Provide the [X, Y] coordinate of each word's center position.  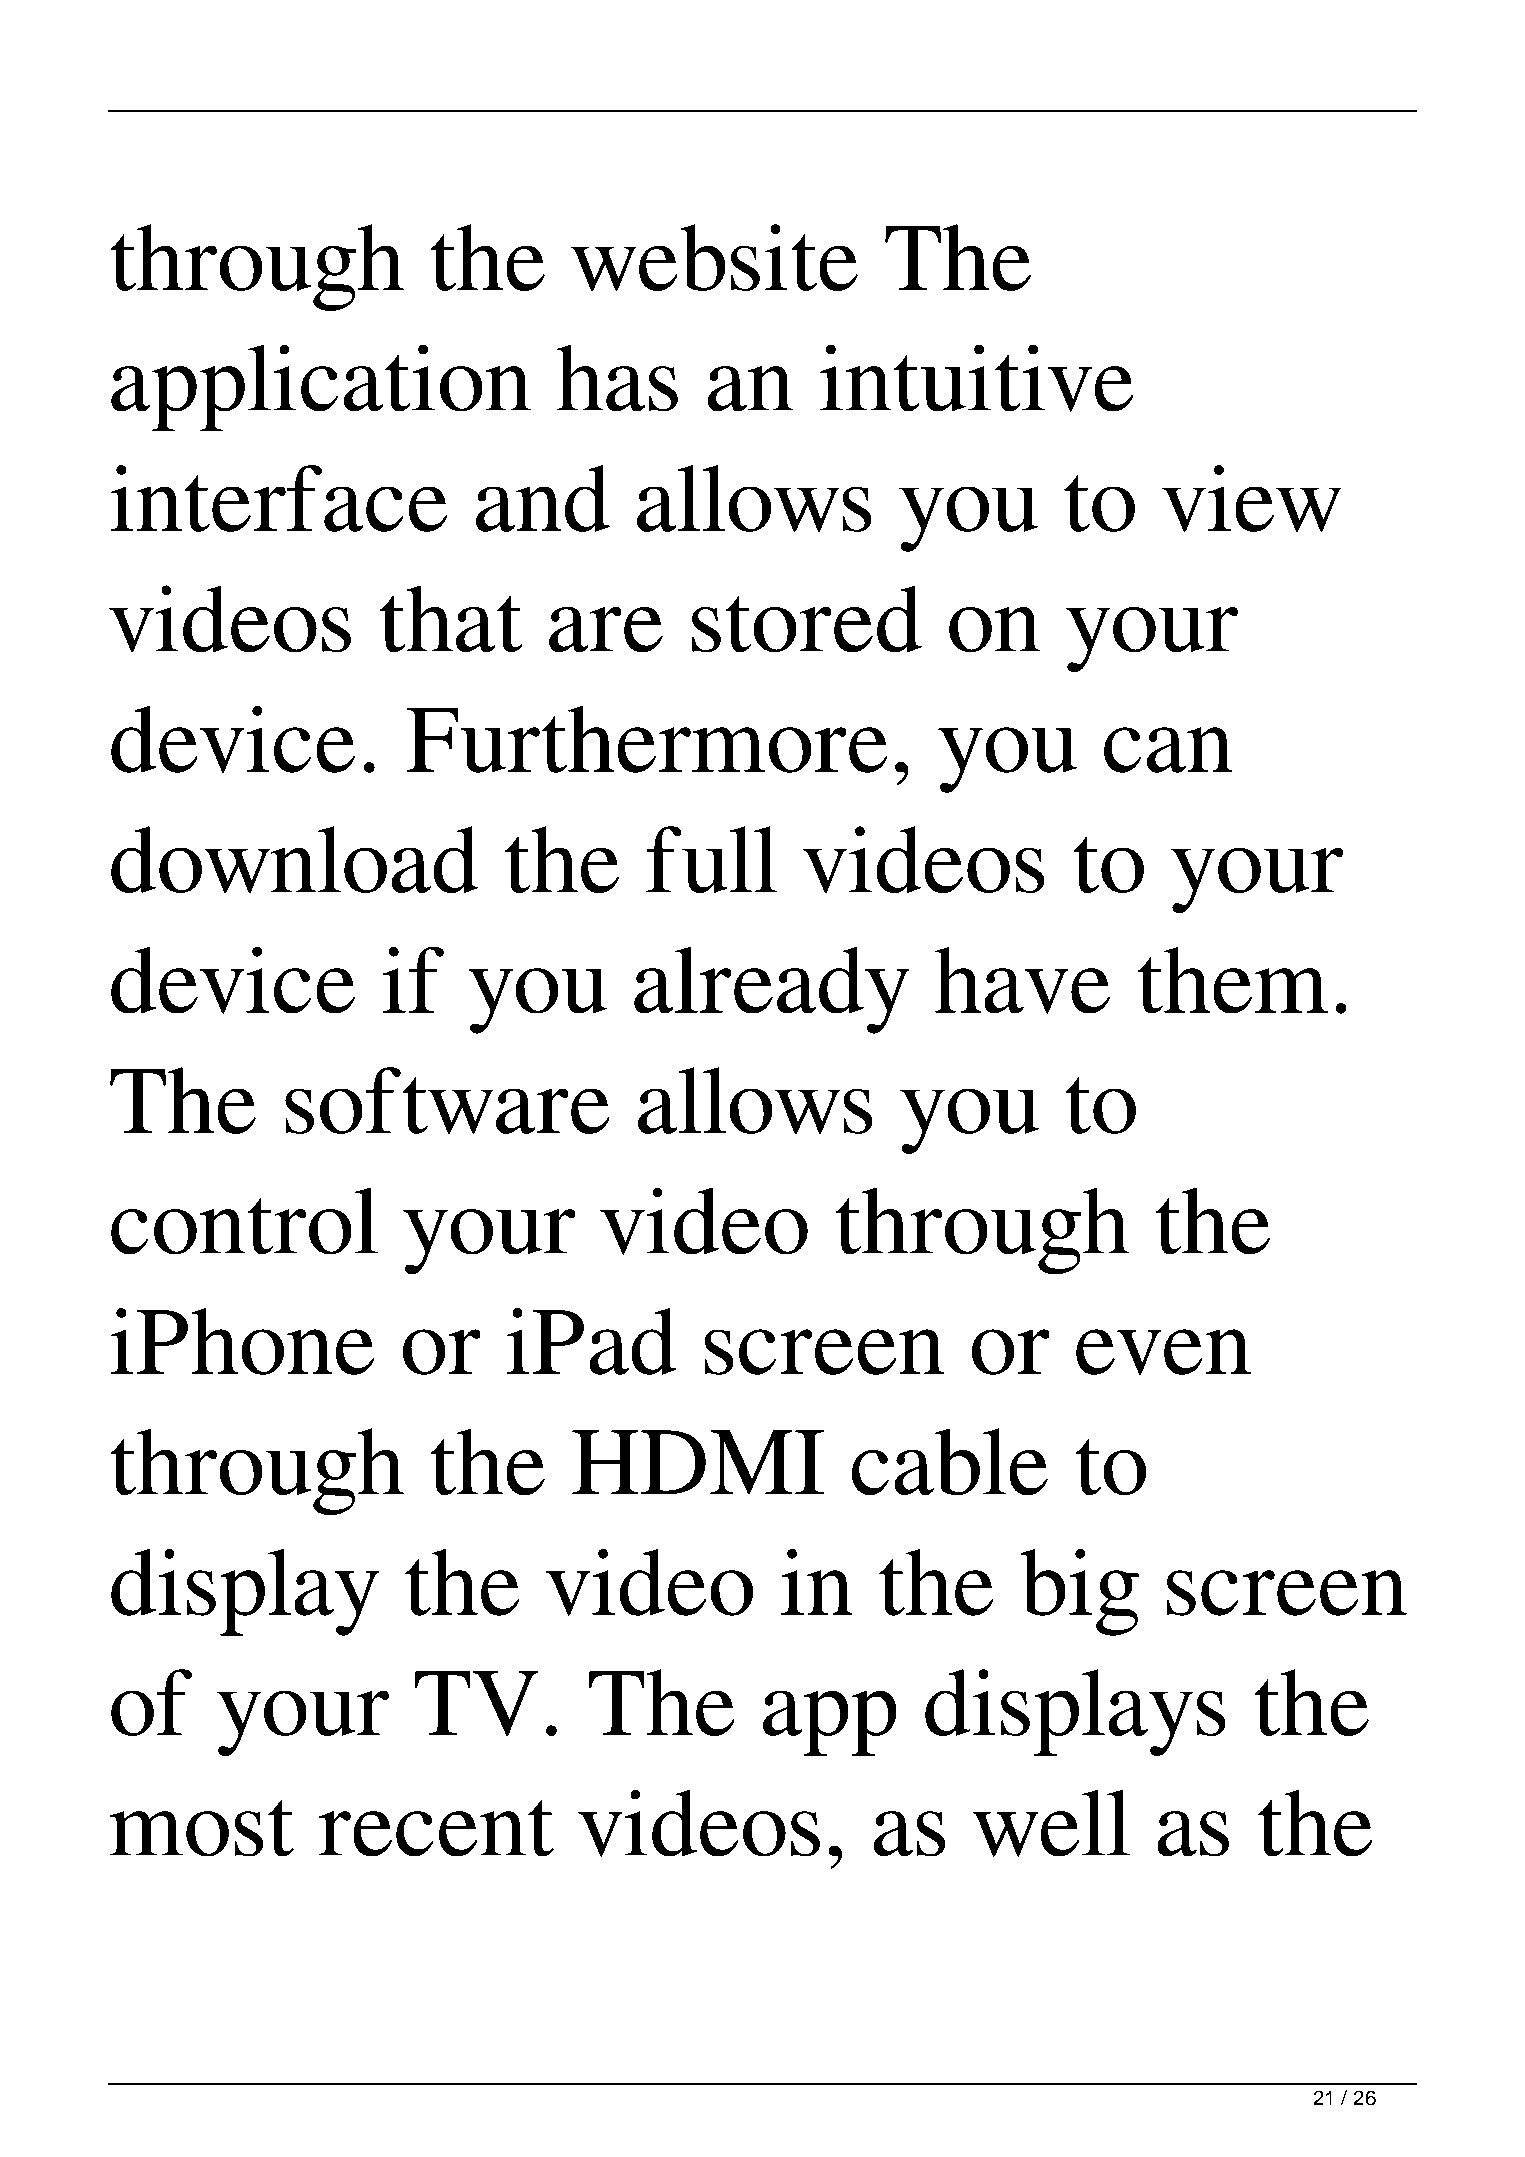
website [714, 257]
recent [436, 1828]
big [1080, 1592]
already [771, 990]
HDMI [698, 1462]
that [451, 619]
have [1022, 980]
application [321, 388]
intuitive [976, 378]
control [244, 1221]
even [1163, 1352]
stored [807, 619]
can [1168, 750]
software [447, 1100]
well [1051, 1823]
